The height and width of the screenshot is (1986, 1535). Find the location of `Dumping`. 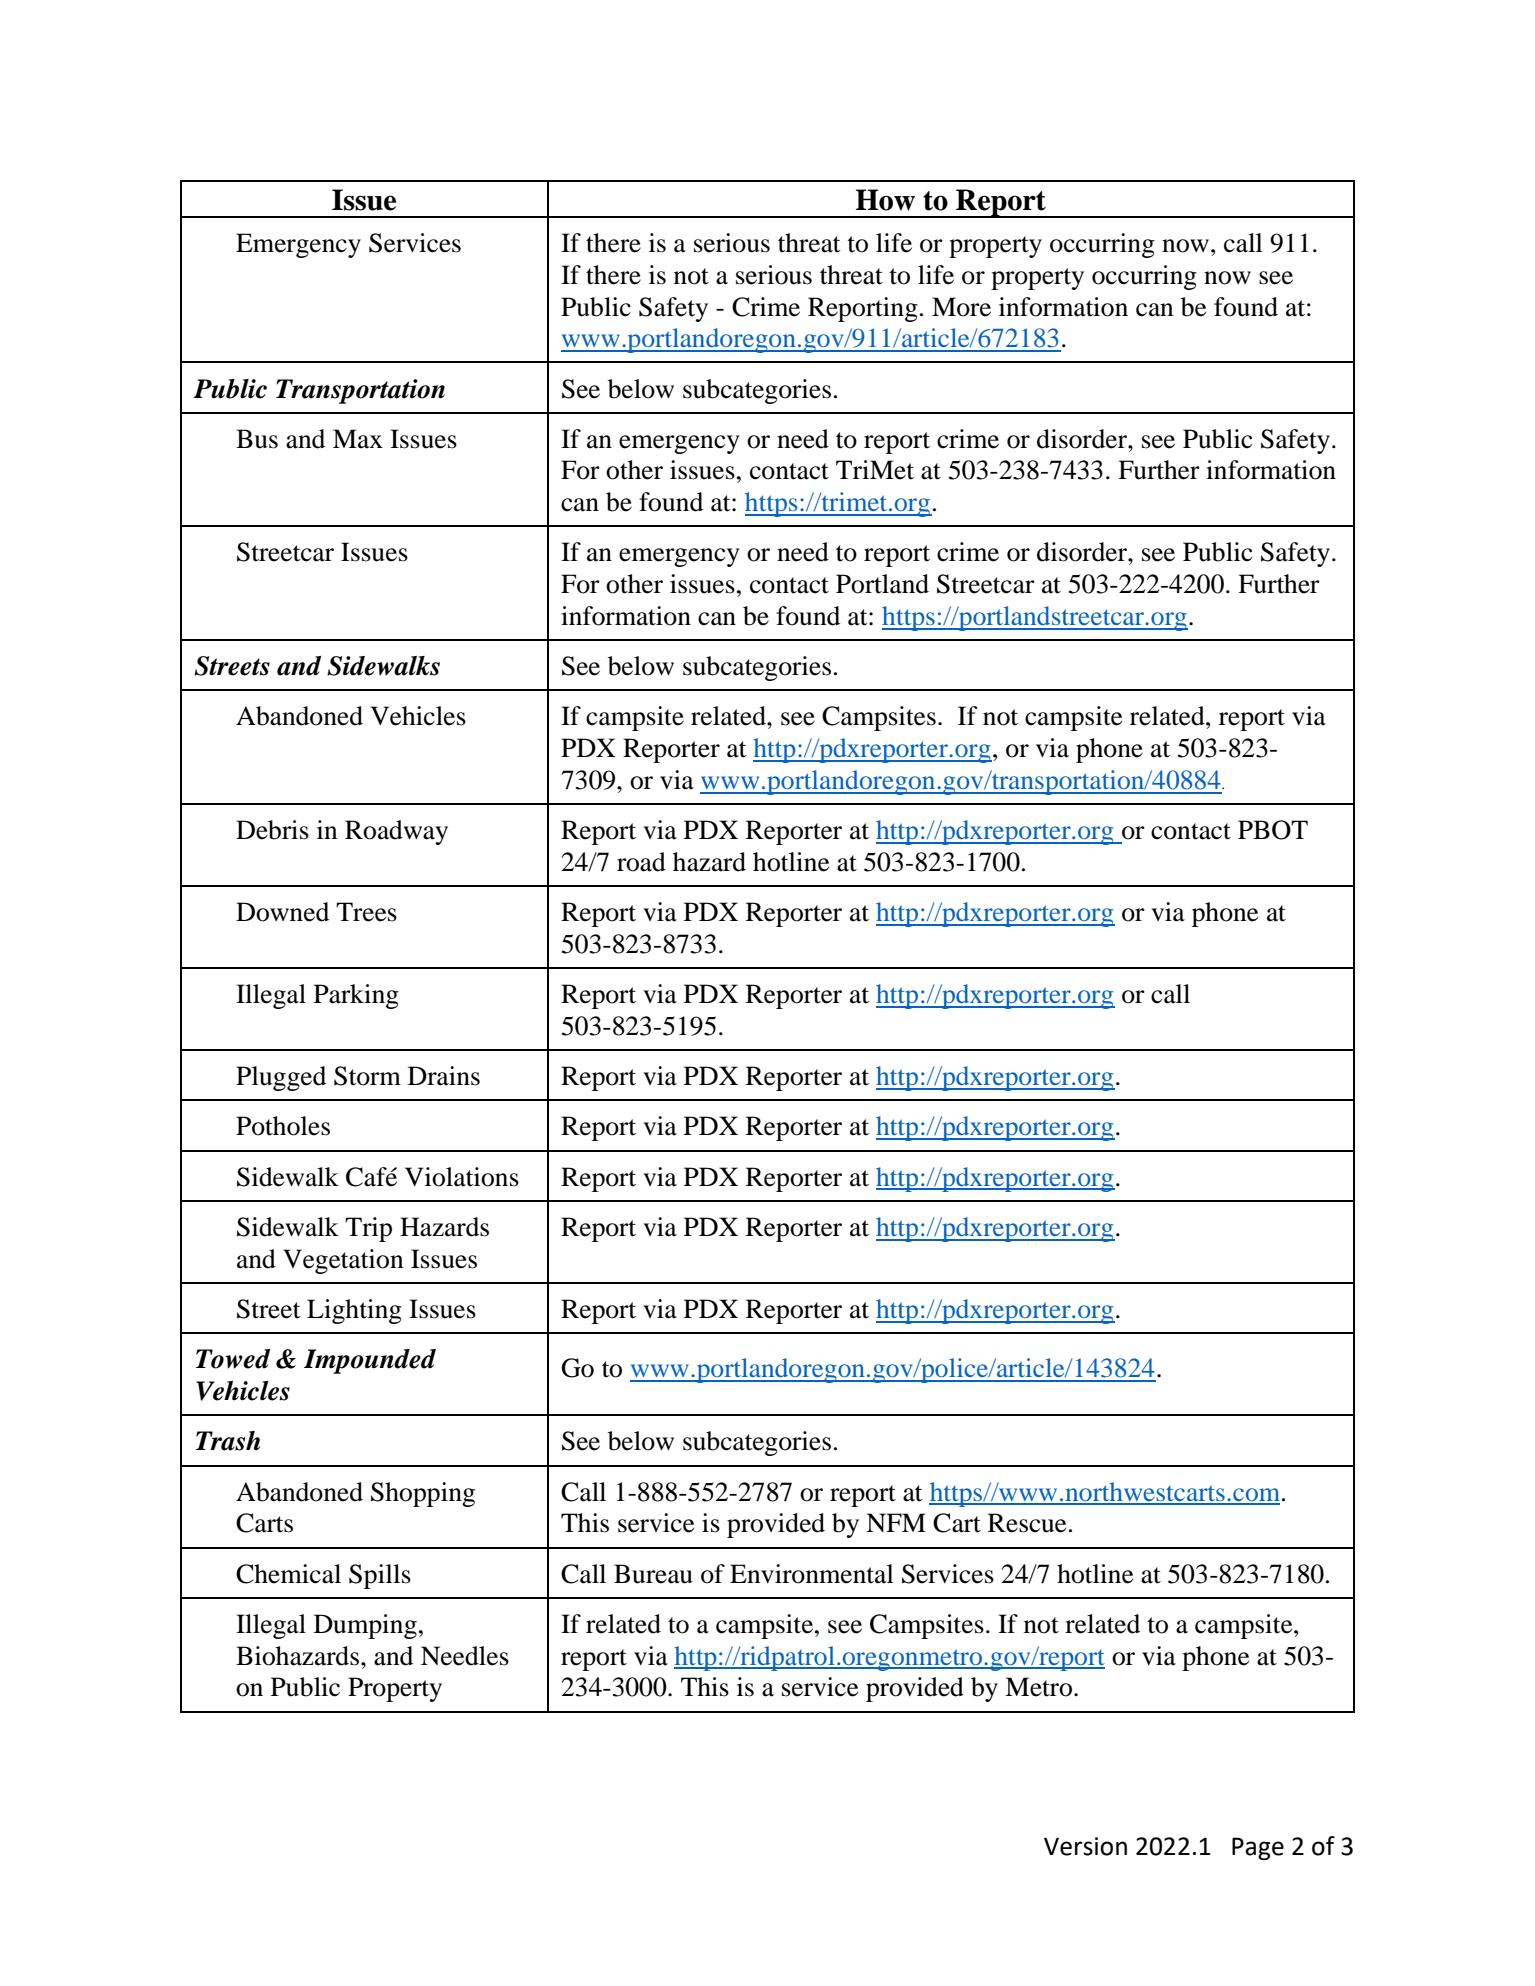

Dumping is located at coordinates (365, 1626).
